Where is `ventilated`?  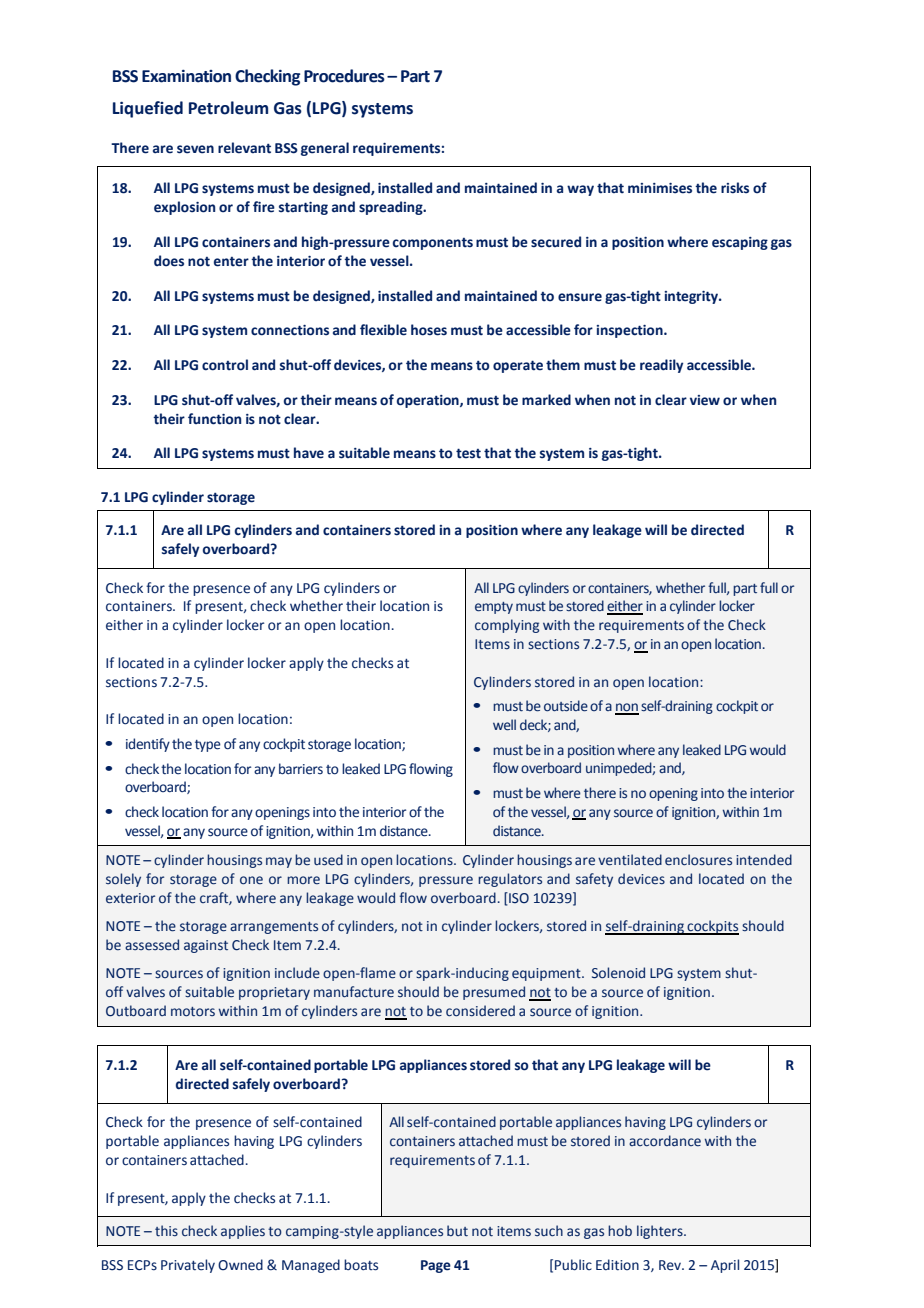 ventilated is located at coordinates (630, 860).
